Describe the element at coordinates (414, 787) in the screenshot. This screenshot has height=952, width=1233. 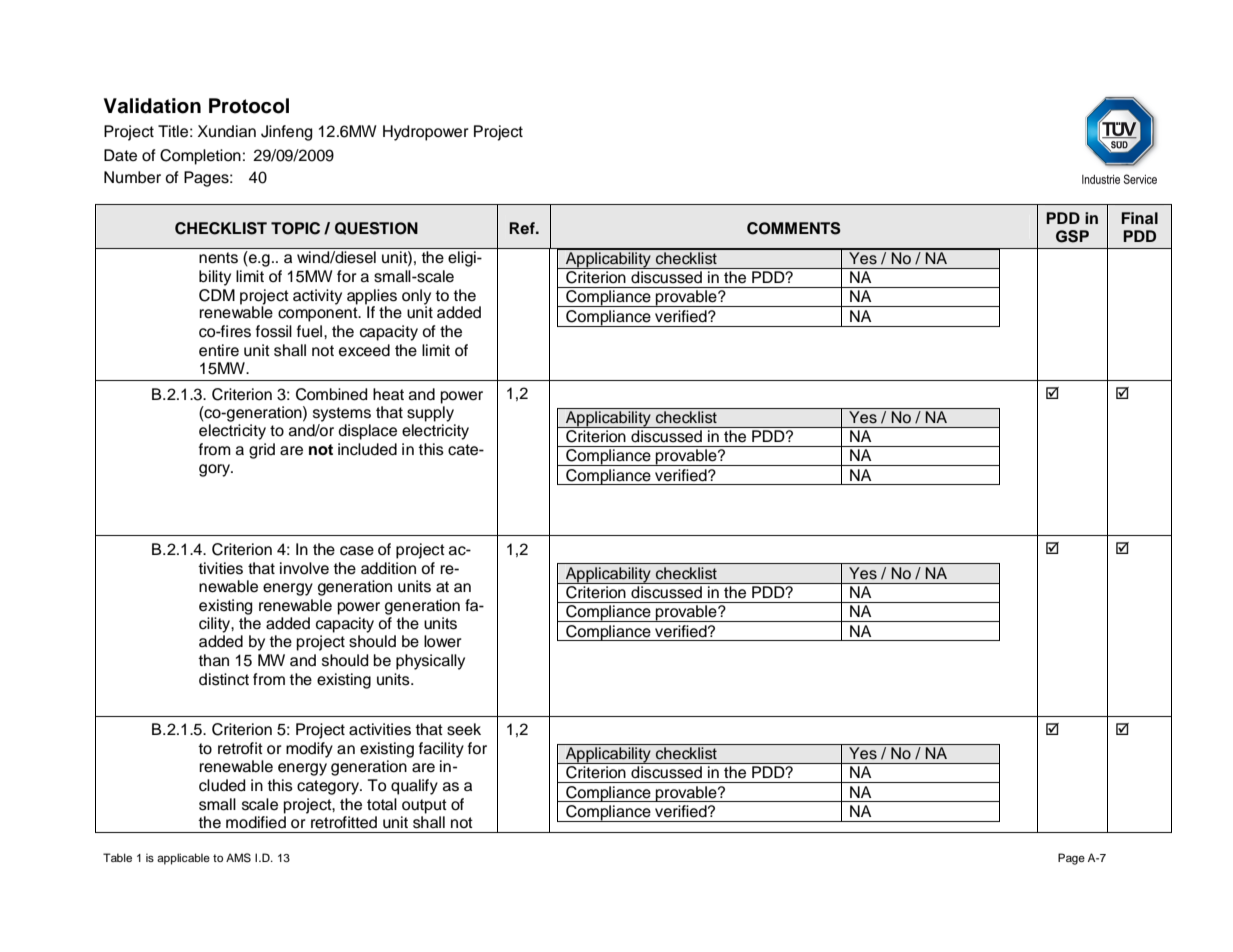
I see `qualify` at that location.
